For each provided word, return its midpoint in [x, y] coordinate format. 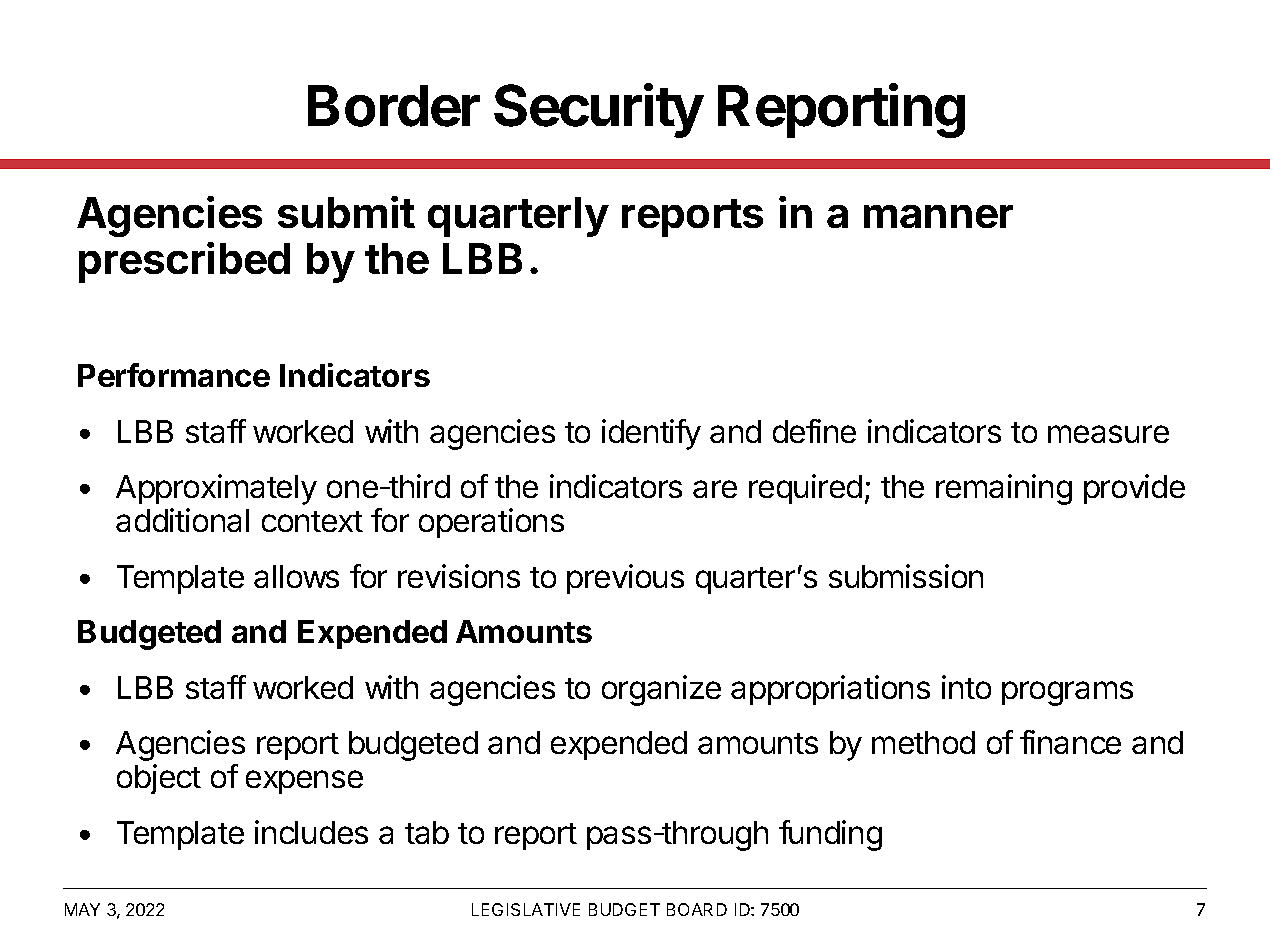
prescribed [184, 262]
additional [182, 520]
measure [1108, 434]
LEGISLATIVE [526, 909]
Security [599, 110]
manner [938, 216]
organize [661, 690]
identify [651, 434]
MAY [82, 909]
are [715, 489]
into [966, 687]
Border [394, 106]
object [159, 779]
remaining [1004, 489]
